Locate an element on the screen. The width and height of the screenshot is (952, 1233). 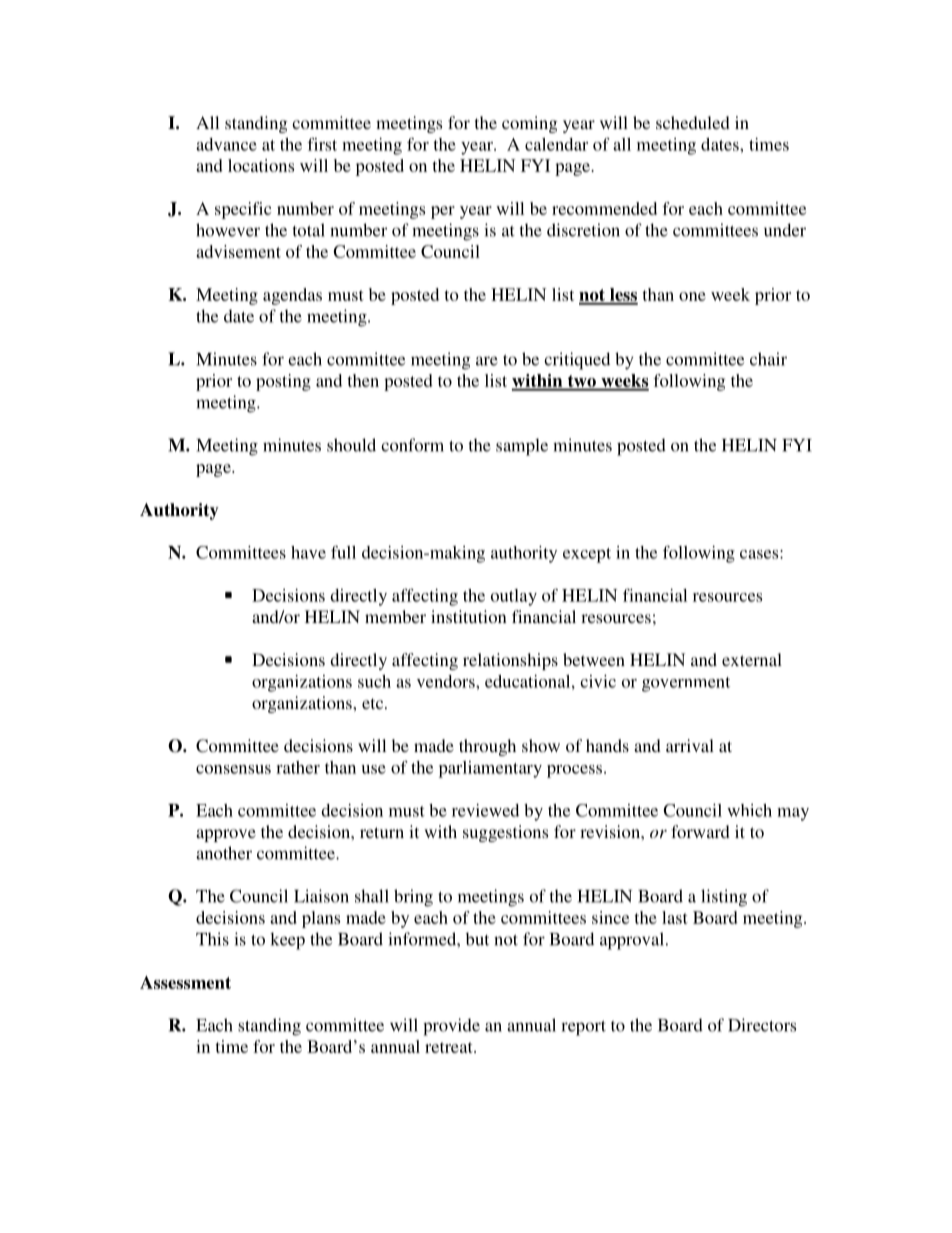
posting is located at coordinates (283, 382).
